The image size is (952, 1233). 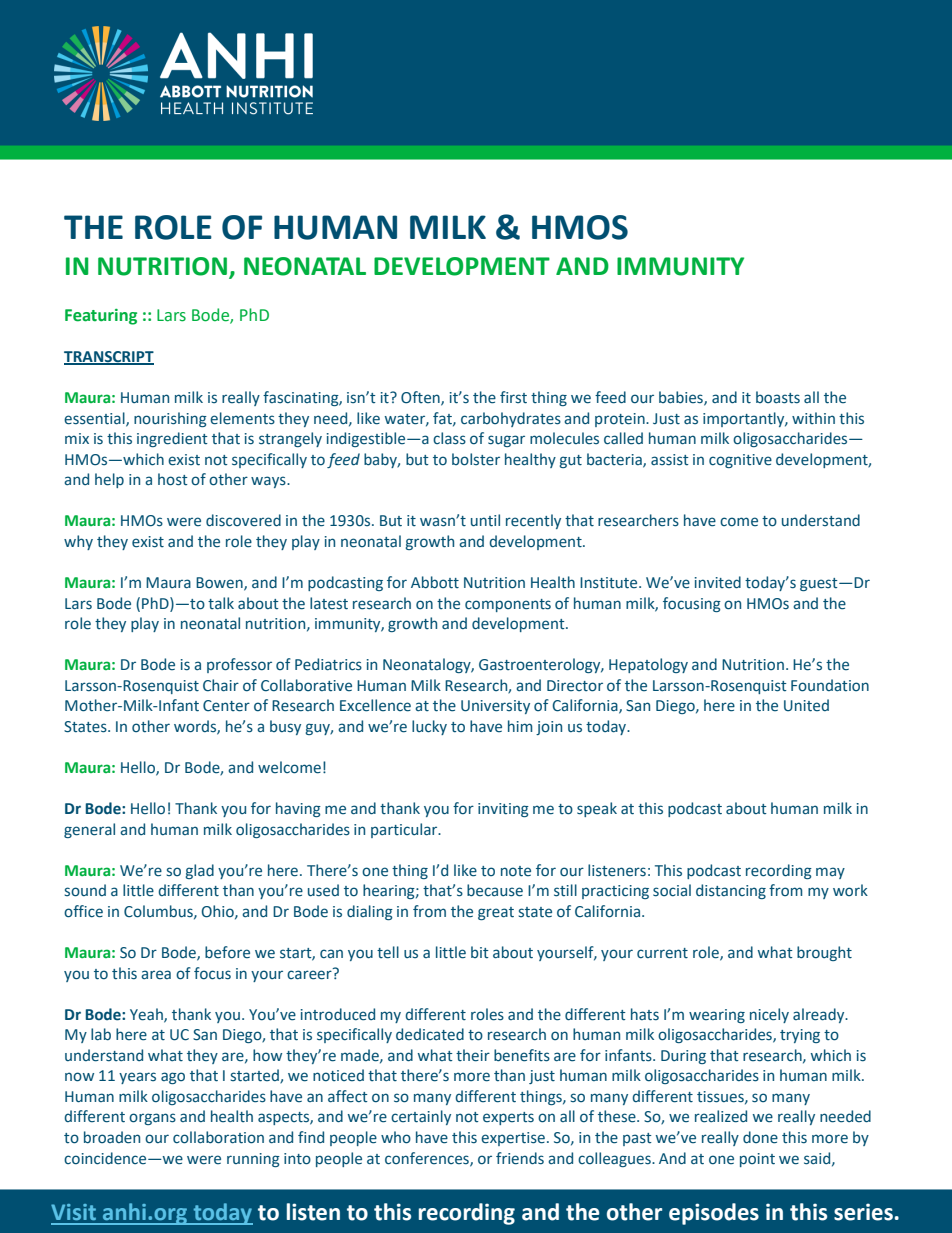 What do you see at coordinates (806, 705) in the screenshot?
I see `United` at bounding box center [806, 705].
